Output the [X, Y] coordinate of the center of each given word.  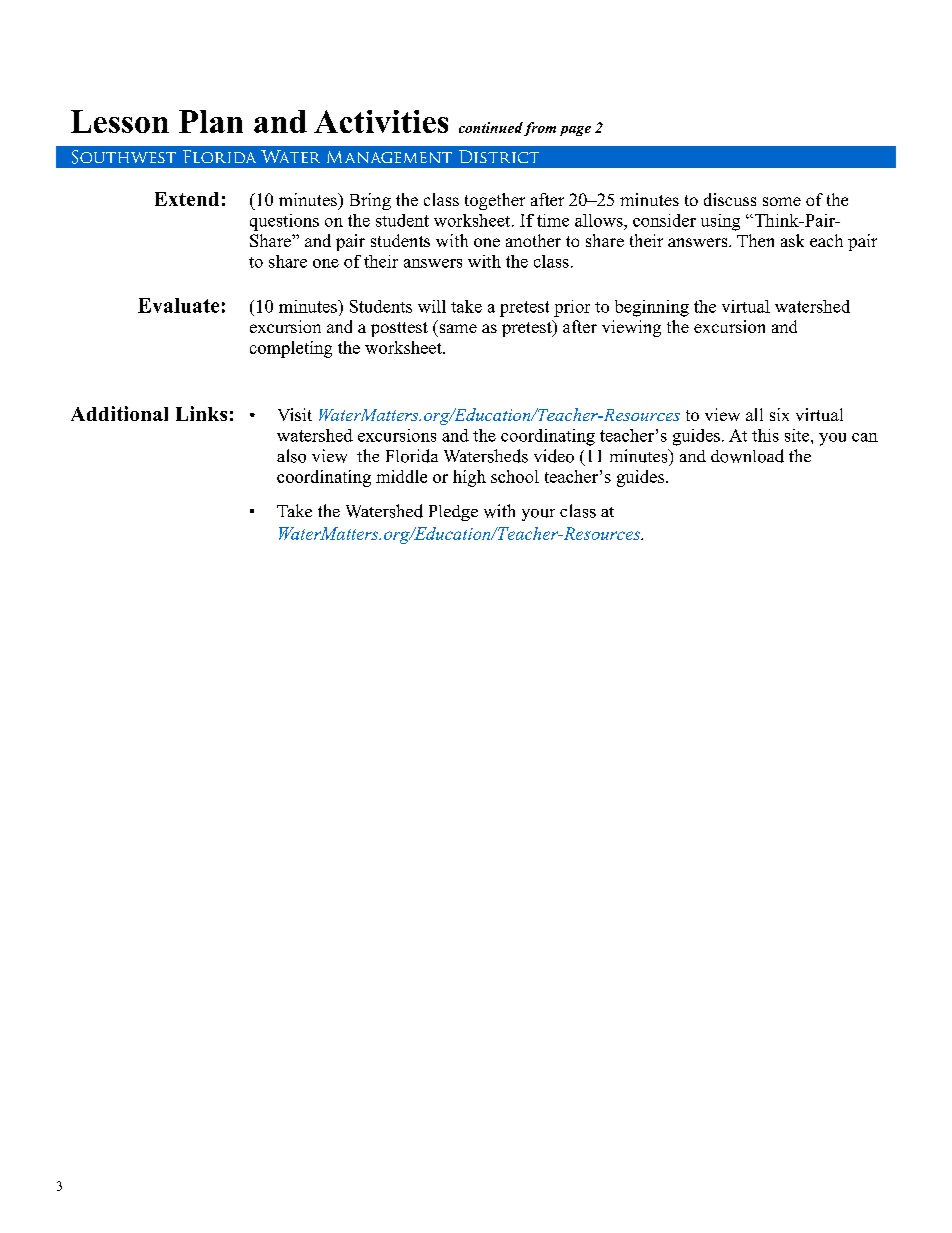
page [575, 131]
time [553, 220]
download [747, 456]
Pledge [453, 513]
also [291, 456]
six [779, 414]
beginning [652, 308]
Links [201, 413]
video [554, 456]
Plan [211, 121]
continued [491, 127]
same [458, 328]
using [720, 222]
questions [284, 222]
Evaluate [178, 305]
